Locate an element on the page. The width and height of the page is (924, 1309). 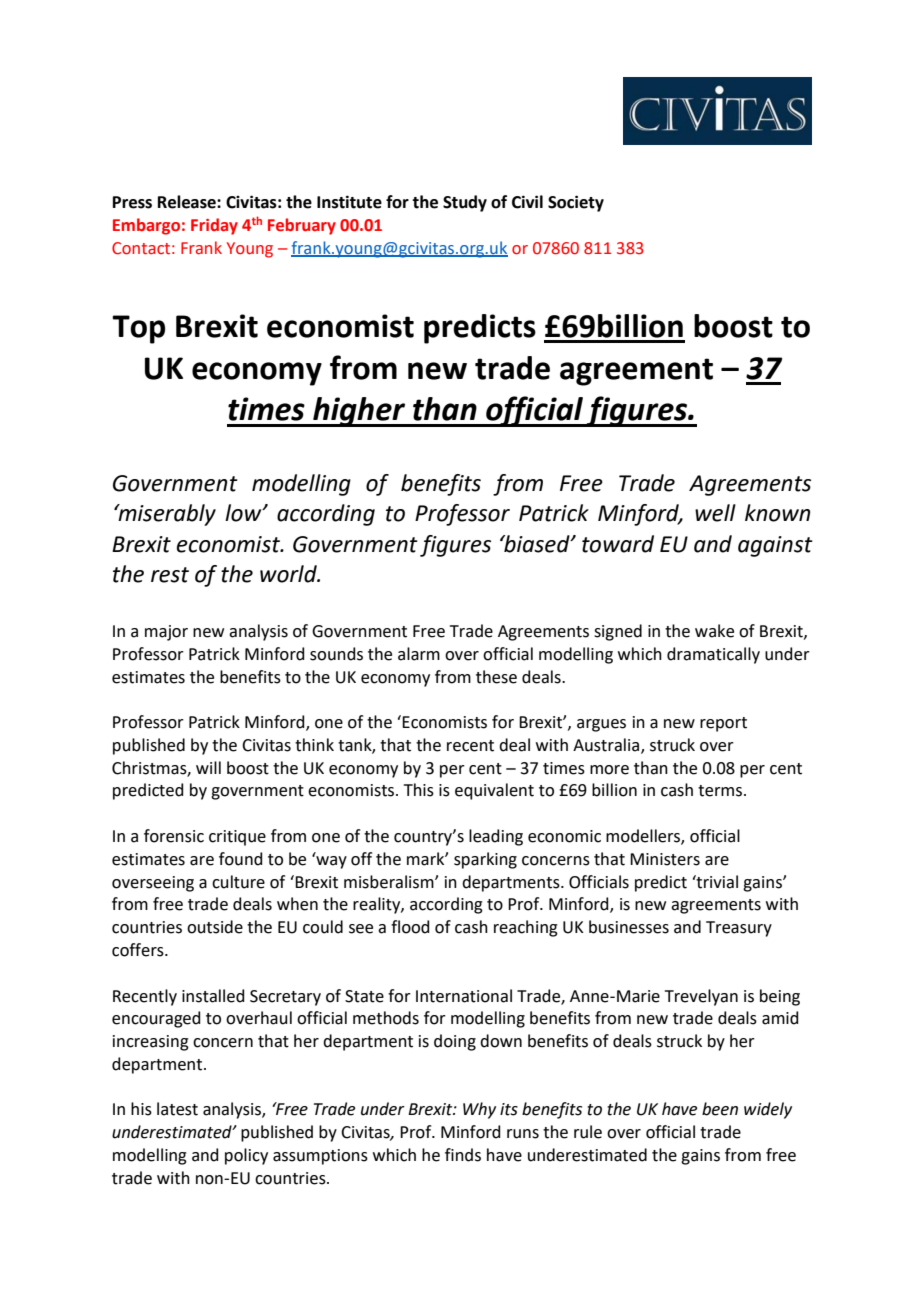
Friday is located at coordinates (214, 226).
